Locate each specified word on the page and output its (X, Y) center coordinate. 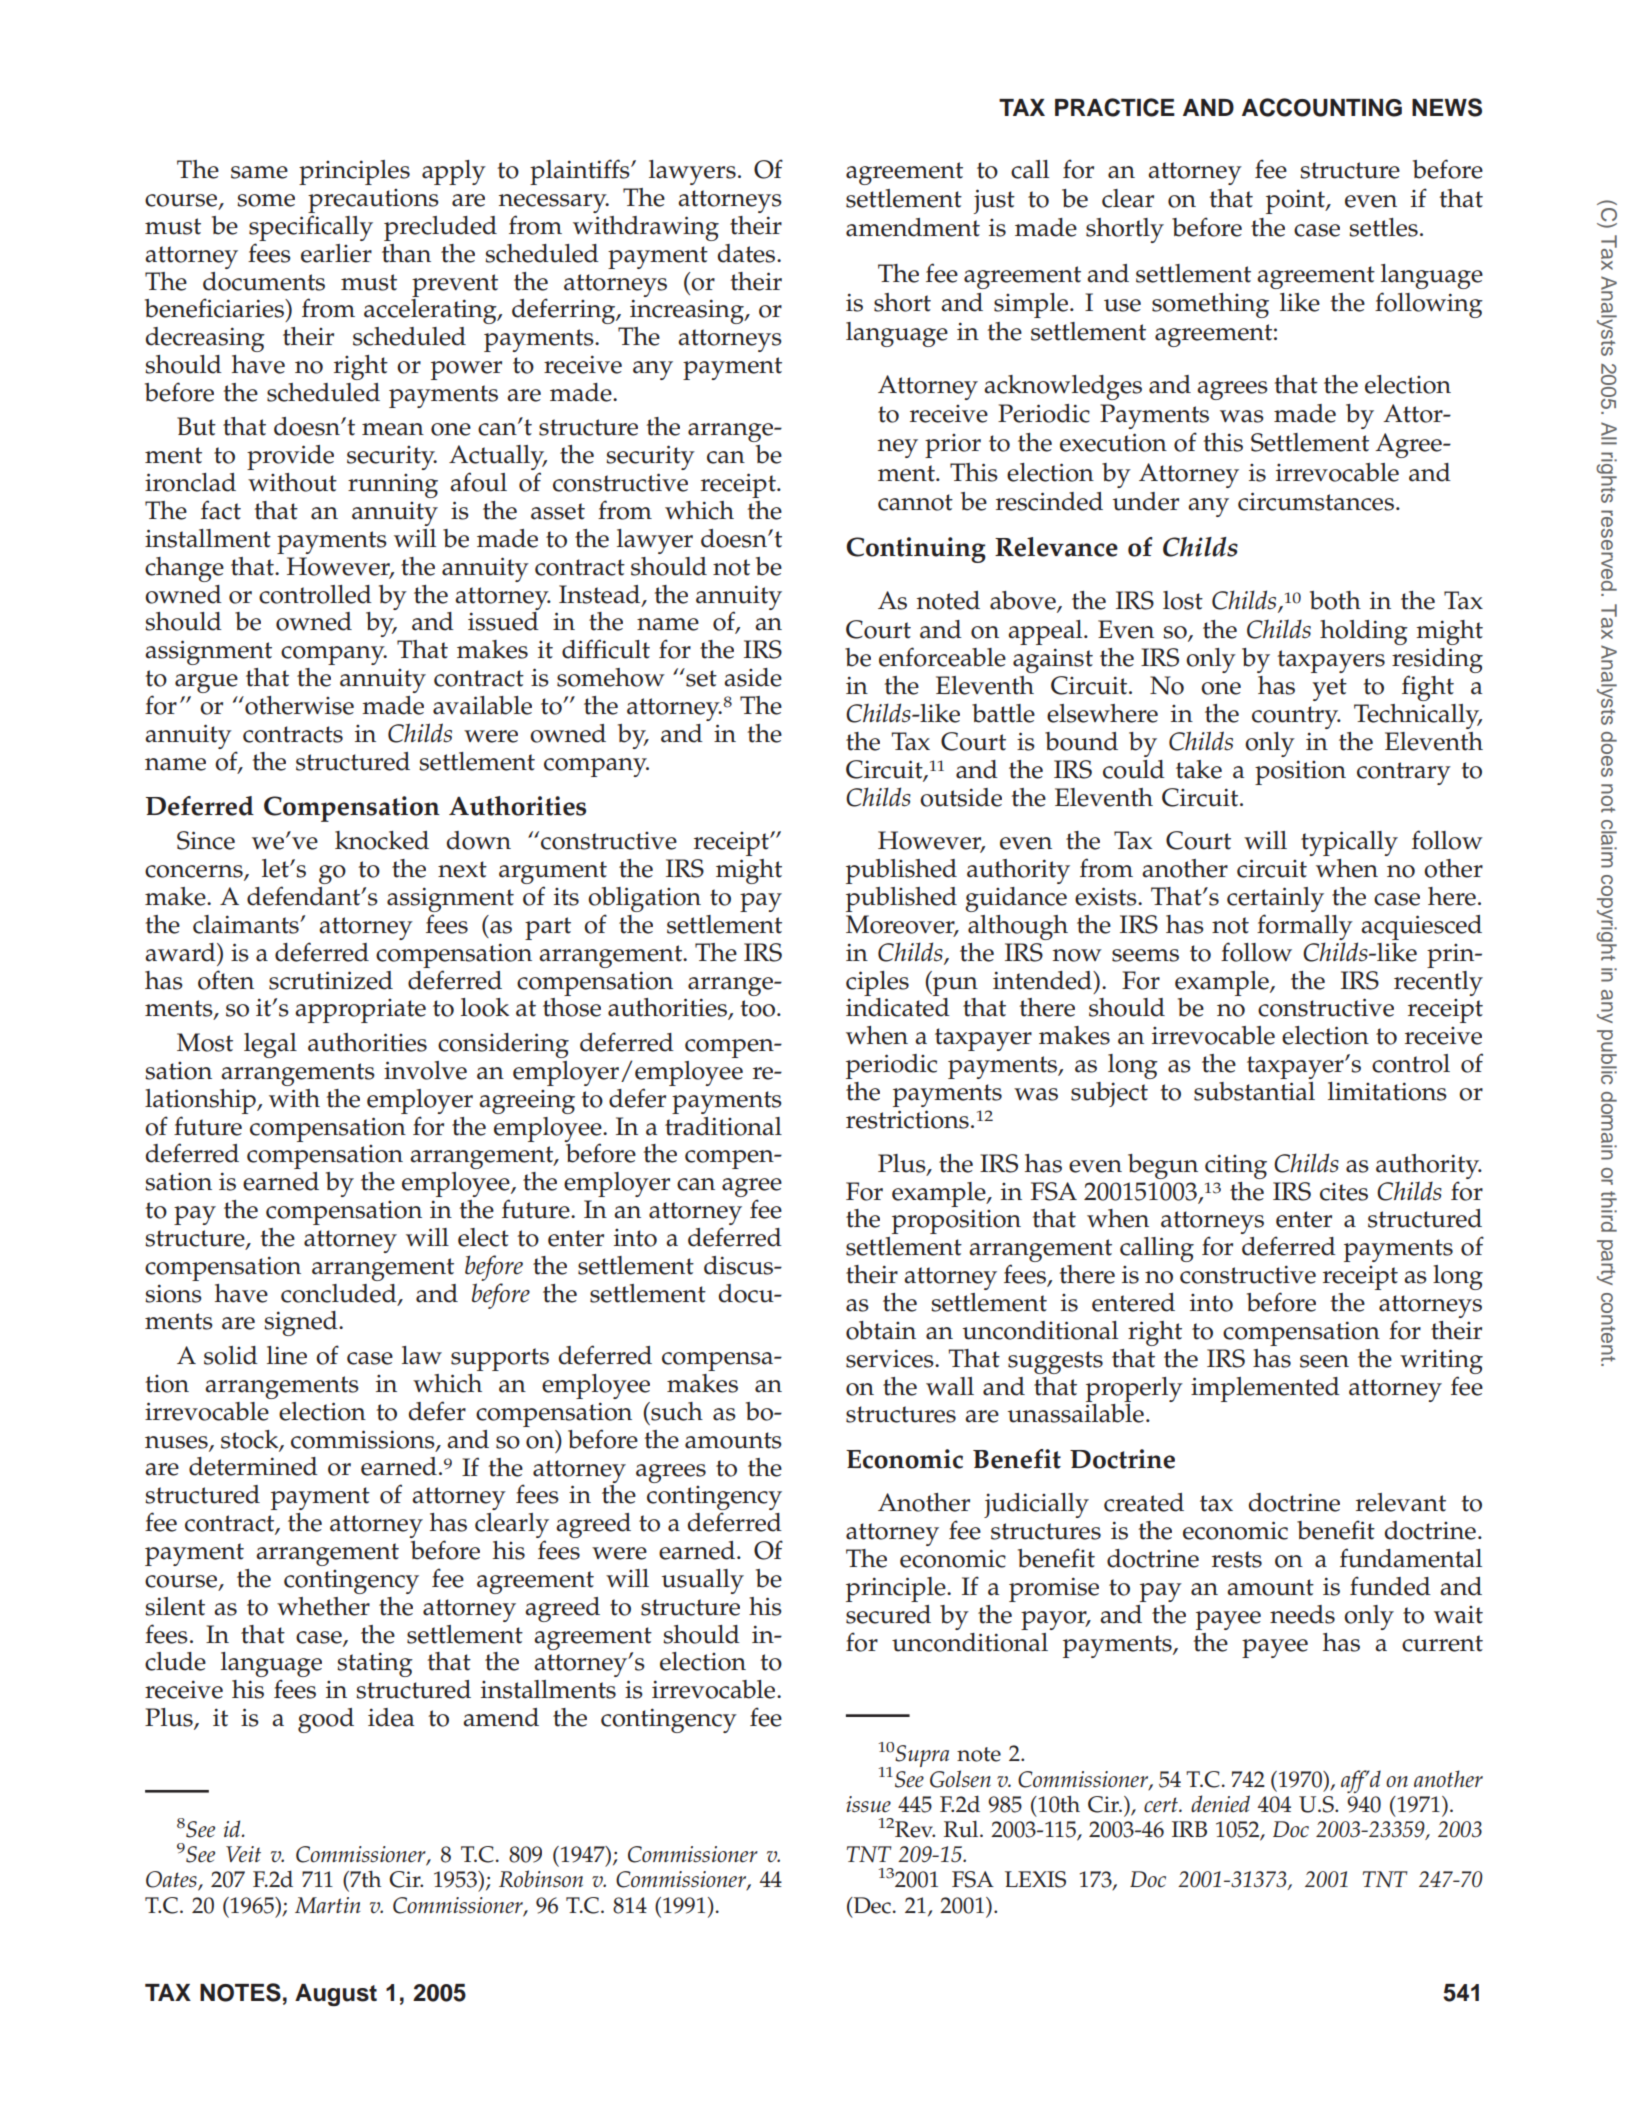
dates (747, 253)
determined (253, 1466)
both (1335, 600)
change (184, 569)
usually (702, 1581)
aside (753, 677)
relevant (1401, 1502)
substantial (1254, 1091)
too (759, 1008)
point (1296, 201)
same (259, 172)
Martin (328, 1905)
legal (270, 1045)
